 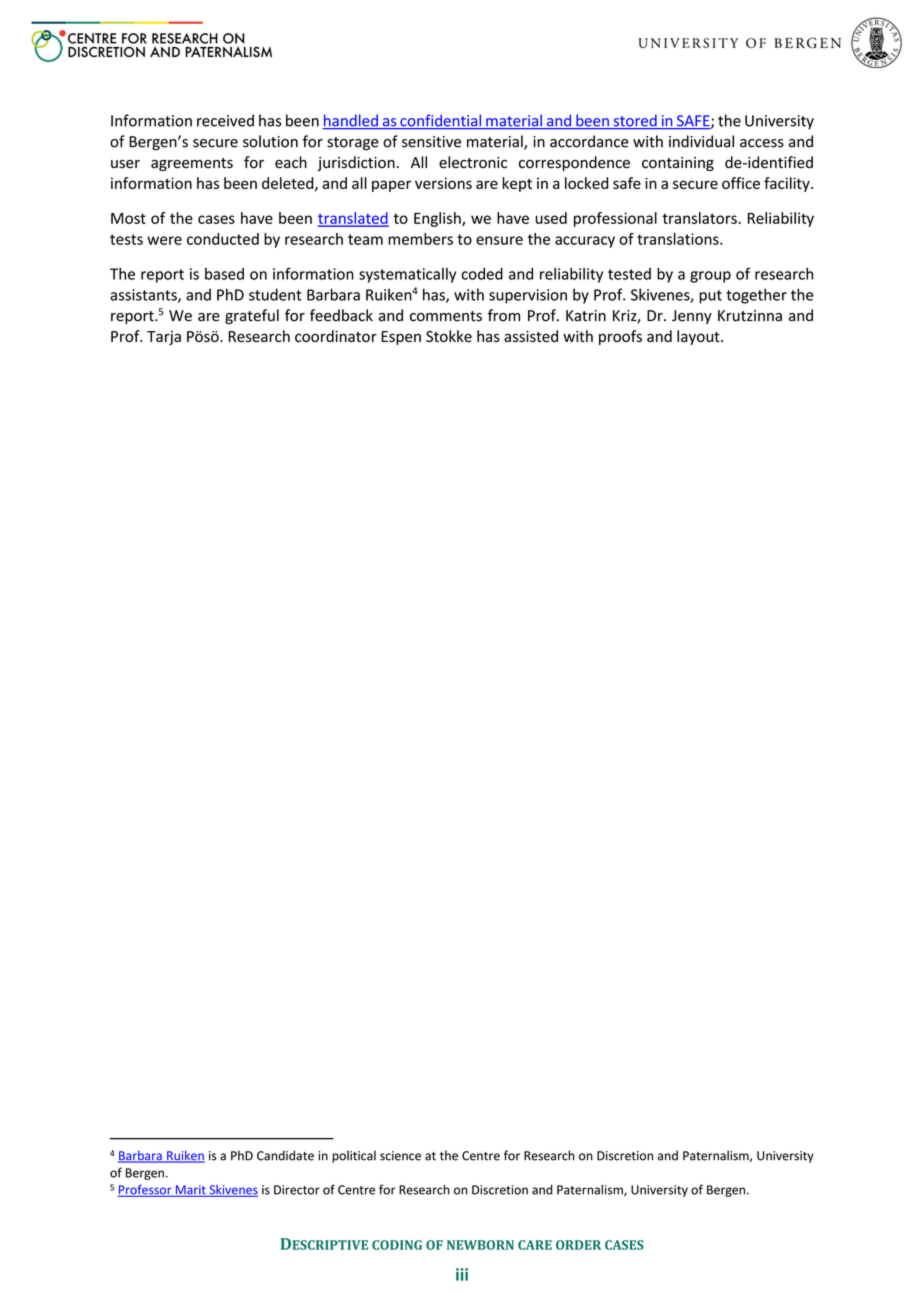 I want to click on Director, so click(x=297, y=1190).
